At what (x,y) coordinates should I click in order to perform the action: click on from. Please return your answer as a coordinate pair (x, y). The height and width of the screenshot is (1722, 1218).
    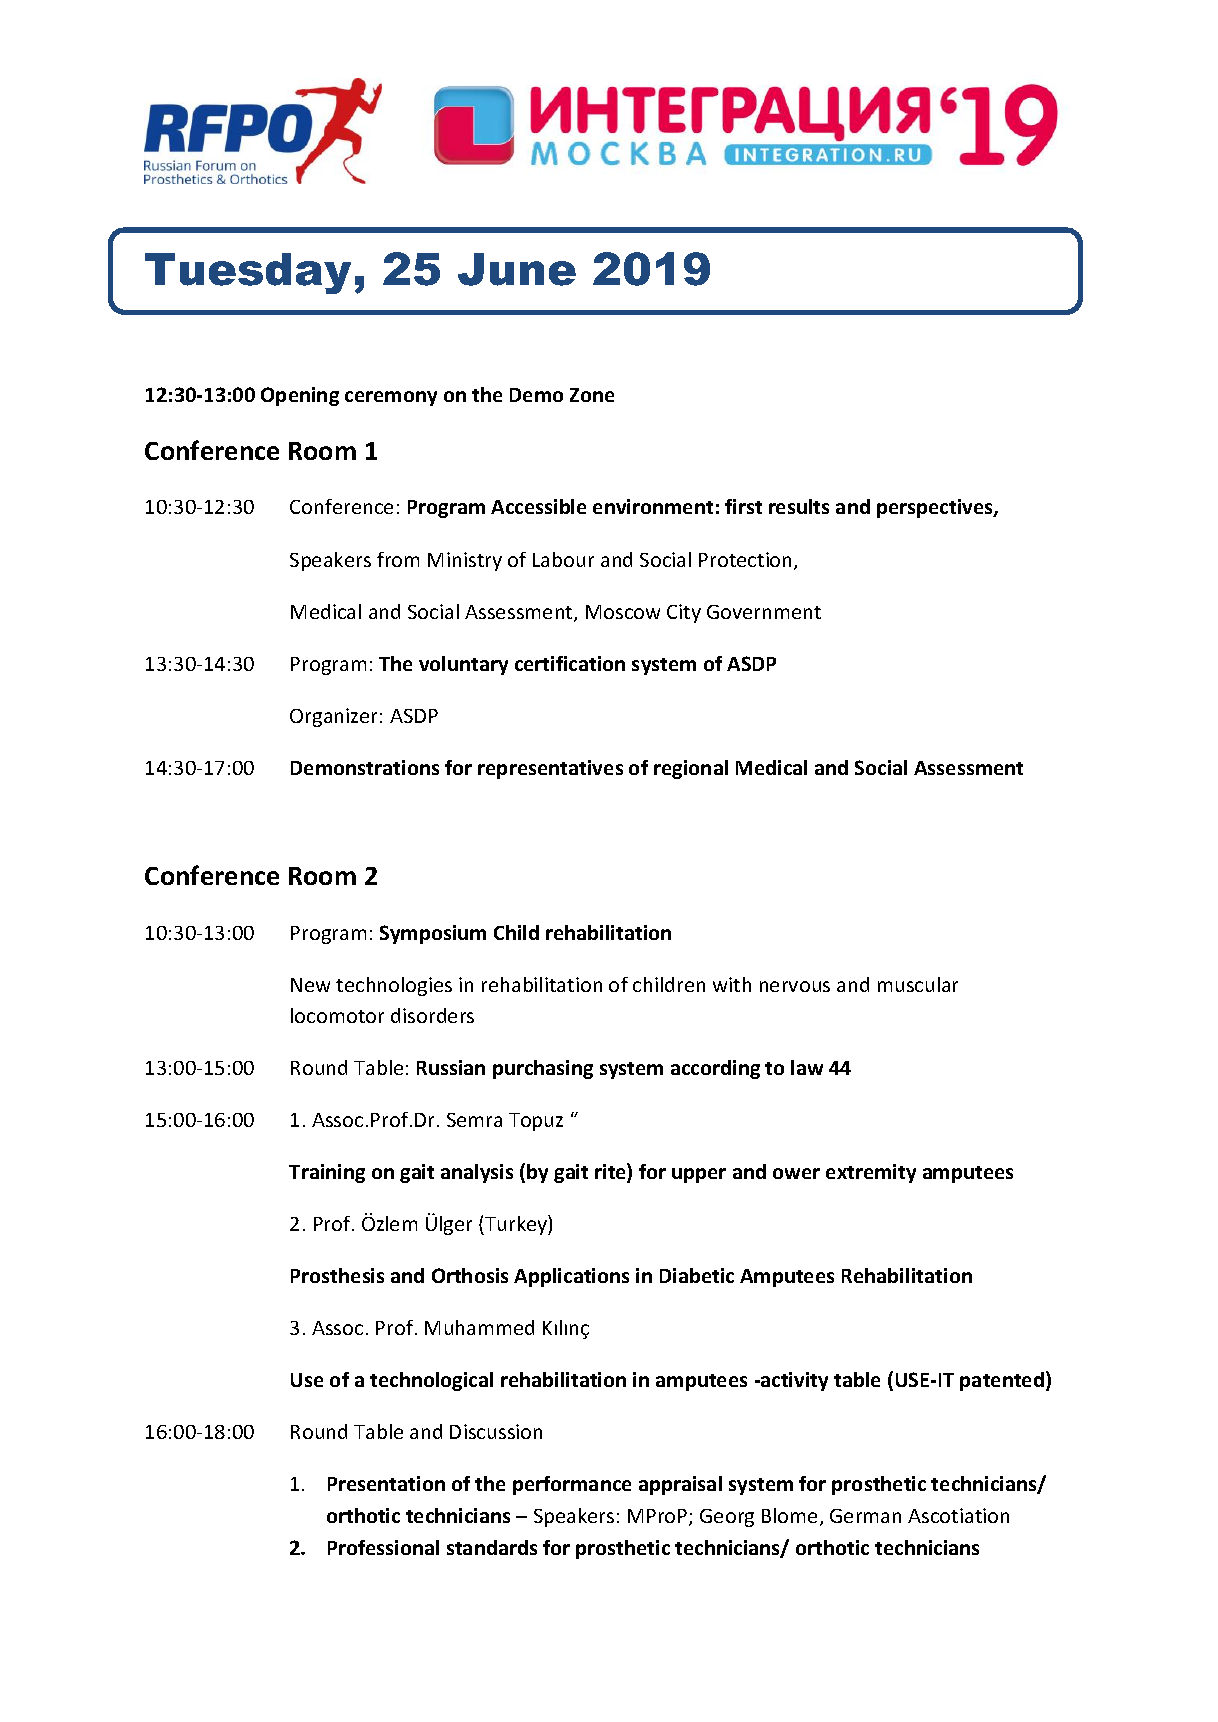
    Looking at the image, I should click on (398, 559).
